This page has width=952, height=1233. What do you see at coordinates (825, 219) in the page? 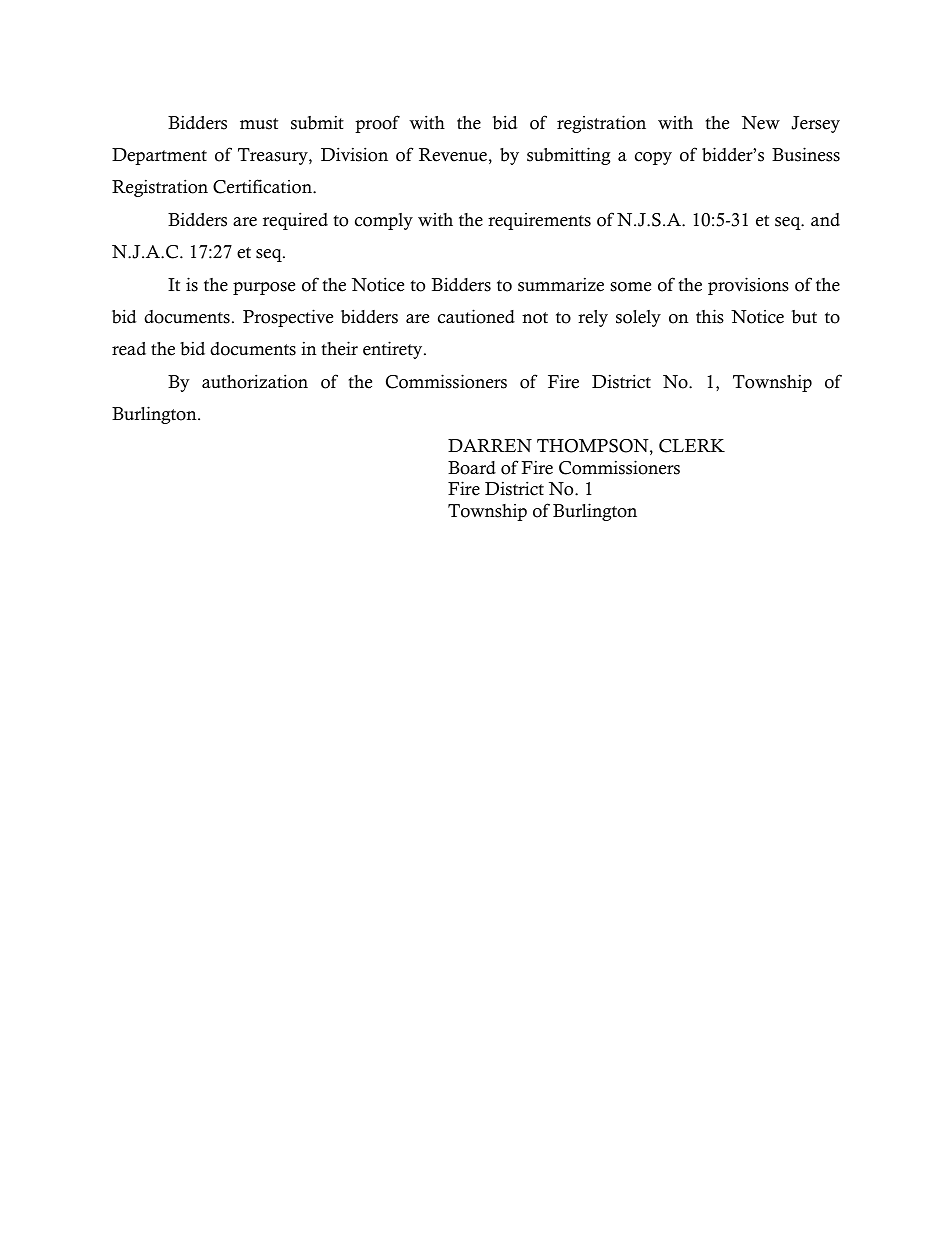
I see `and` at bounding box center [825, 219].
